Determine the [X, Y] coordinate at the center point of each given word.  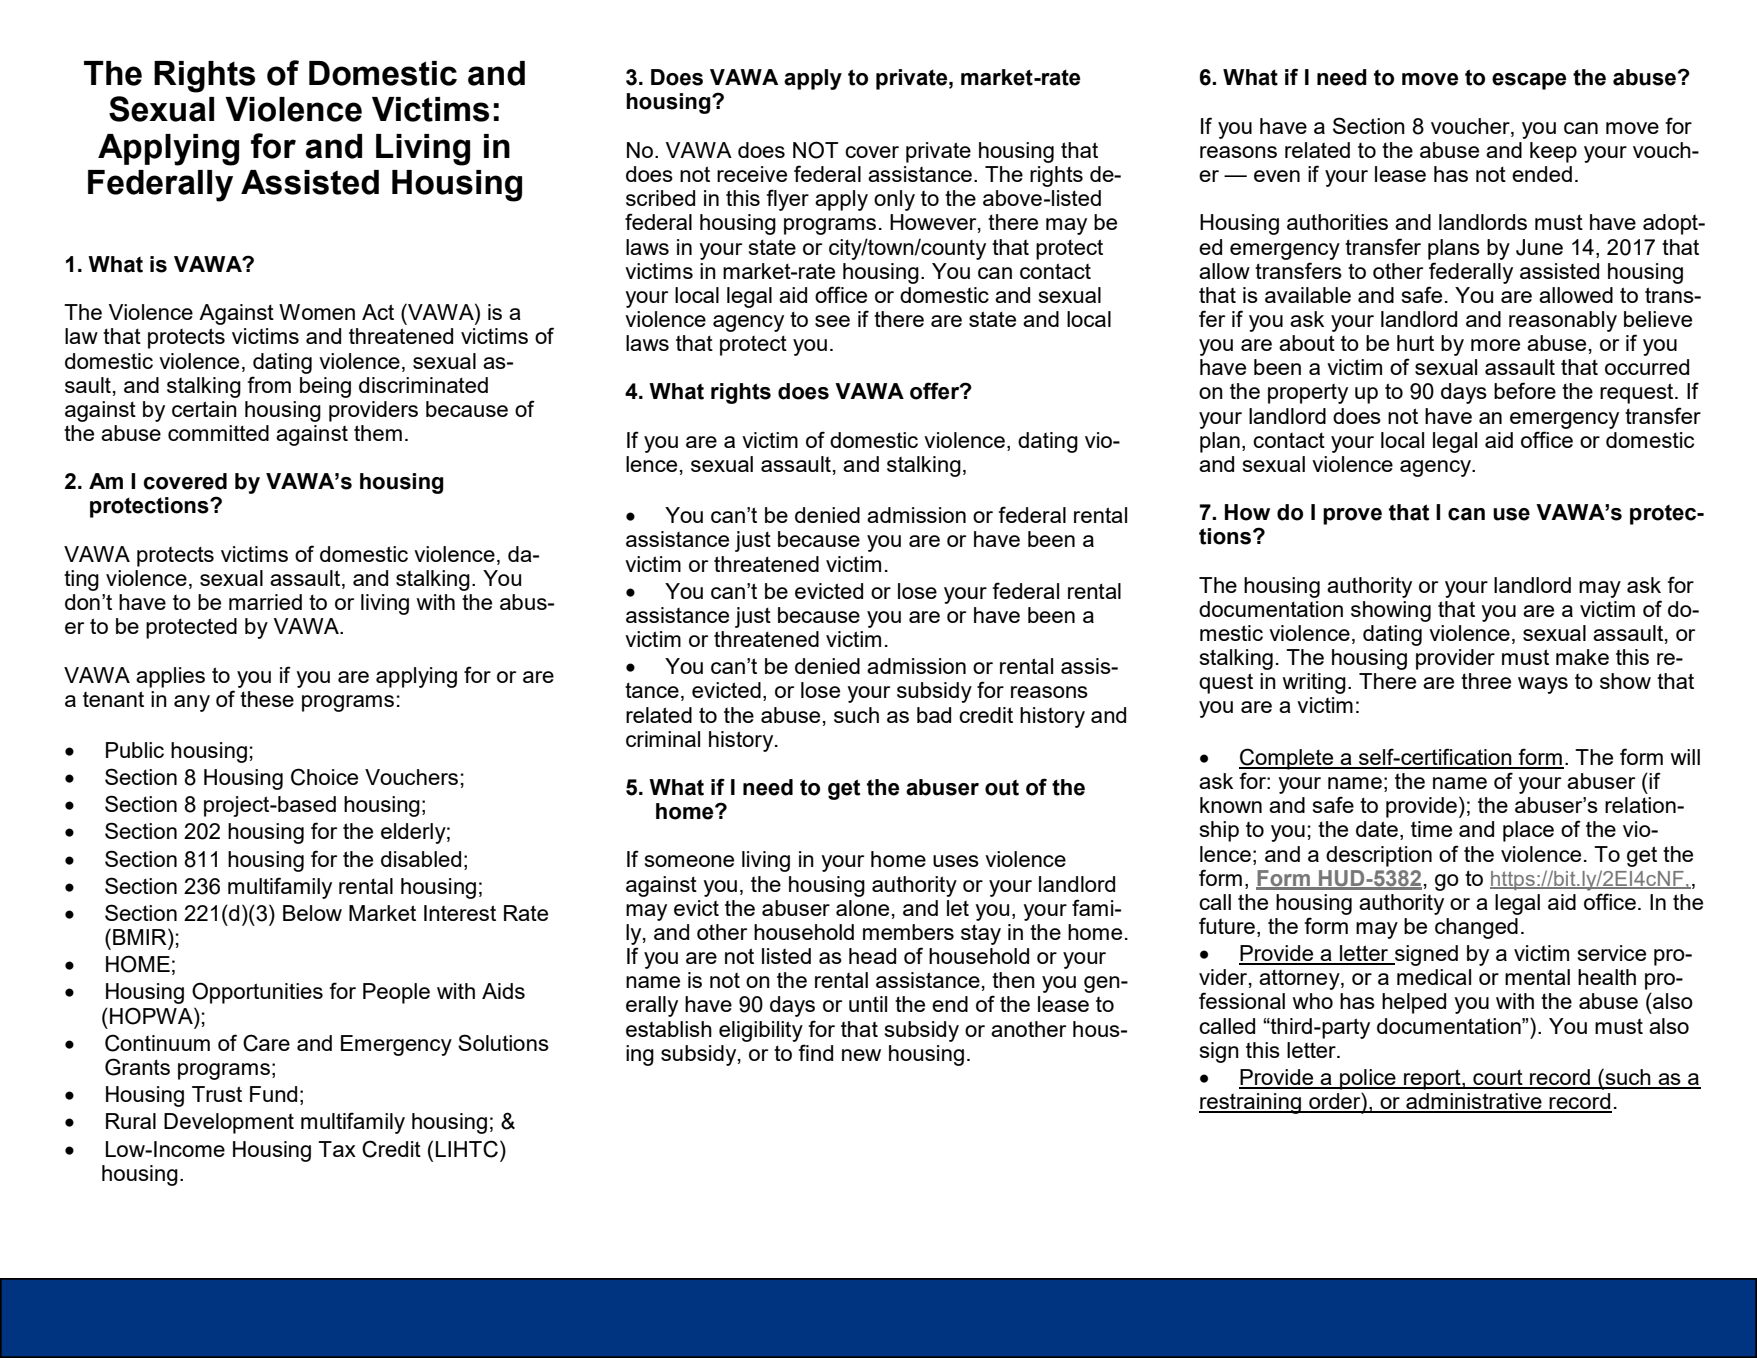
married [265, 602]
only [894, 200]
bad [934, 715]
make [1582, 657]
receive [752, 174]
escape [1529, 81]
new [861, 1055]
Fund [273, 1094]
